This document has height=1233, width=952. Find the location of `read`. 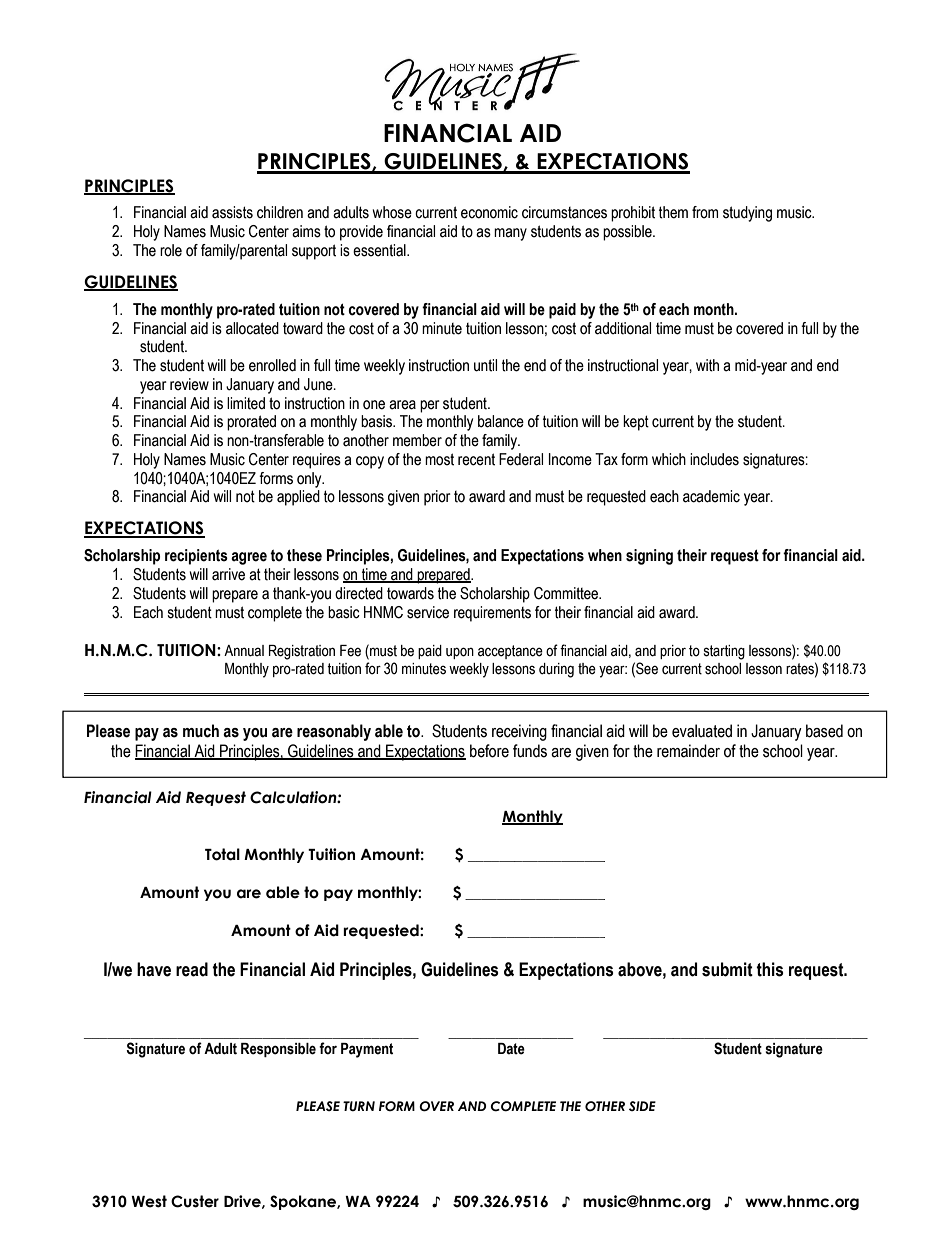

read is located at coordinates (192, 969).
